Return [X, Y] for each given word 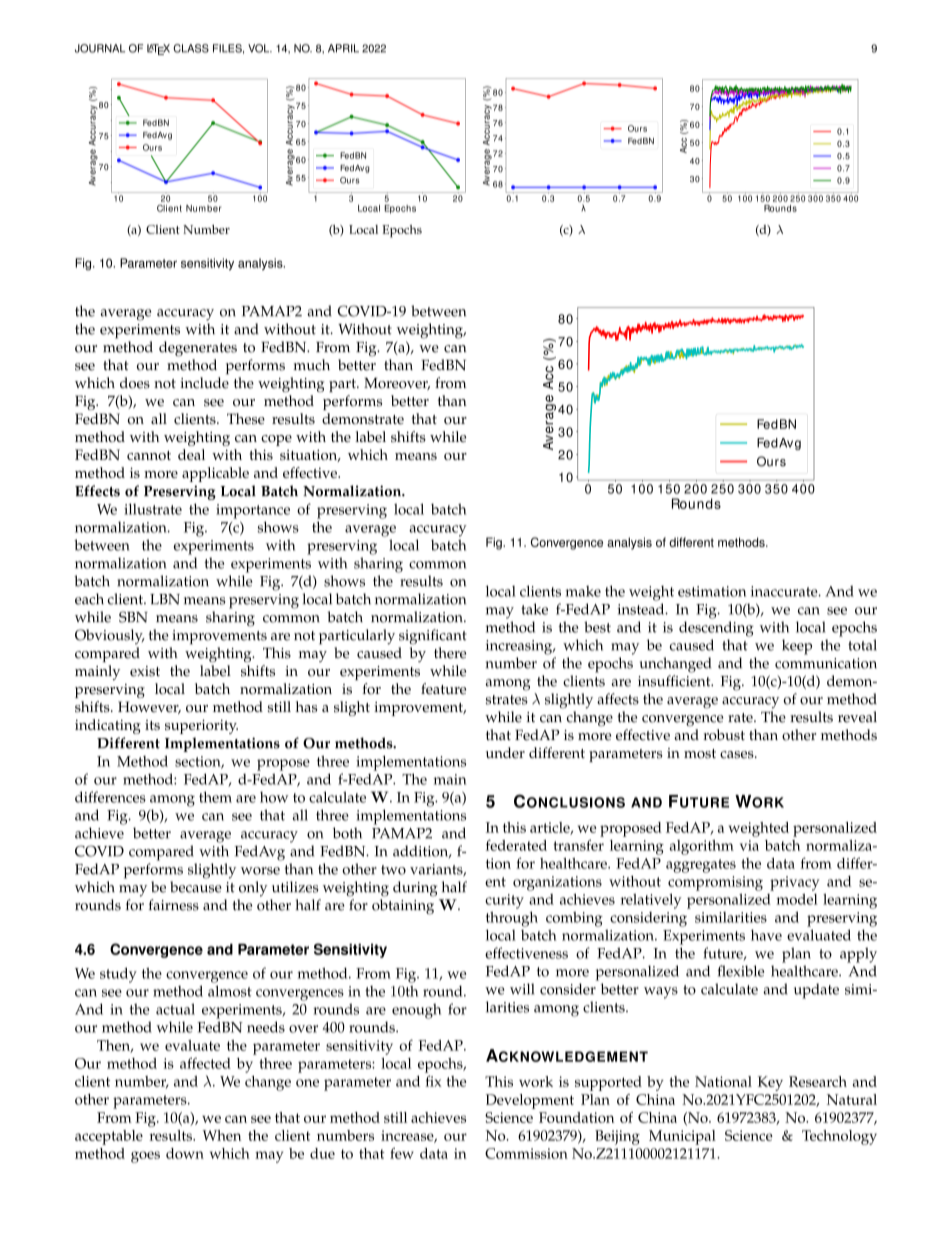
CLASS [191, 48]
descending [716, 629]
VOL [260, 48]
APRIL [343, 48]
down [185, 1153]
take [534, 609]
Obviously [110, 636]
